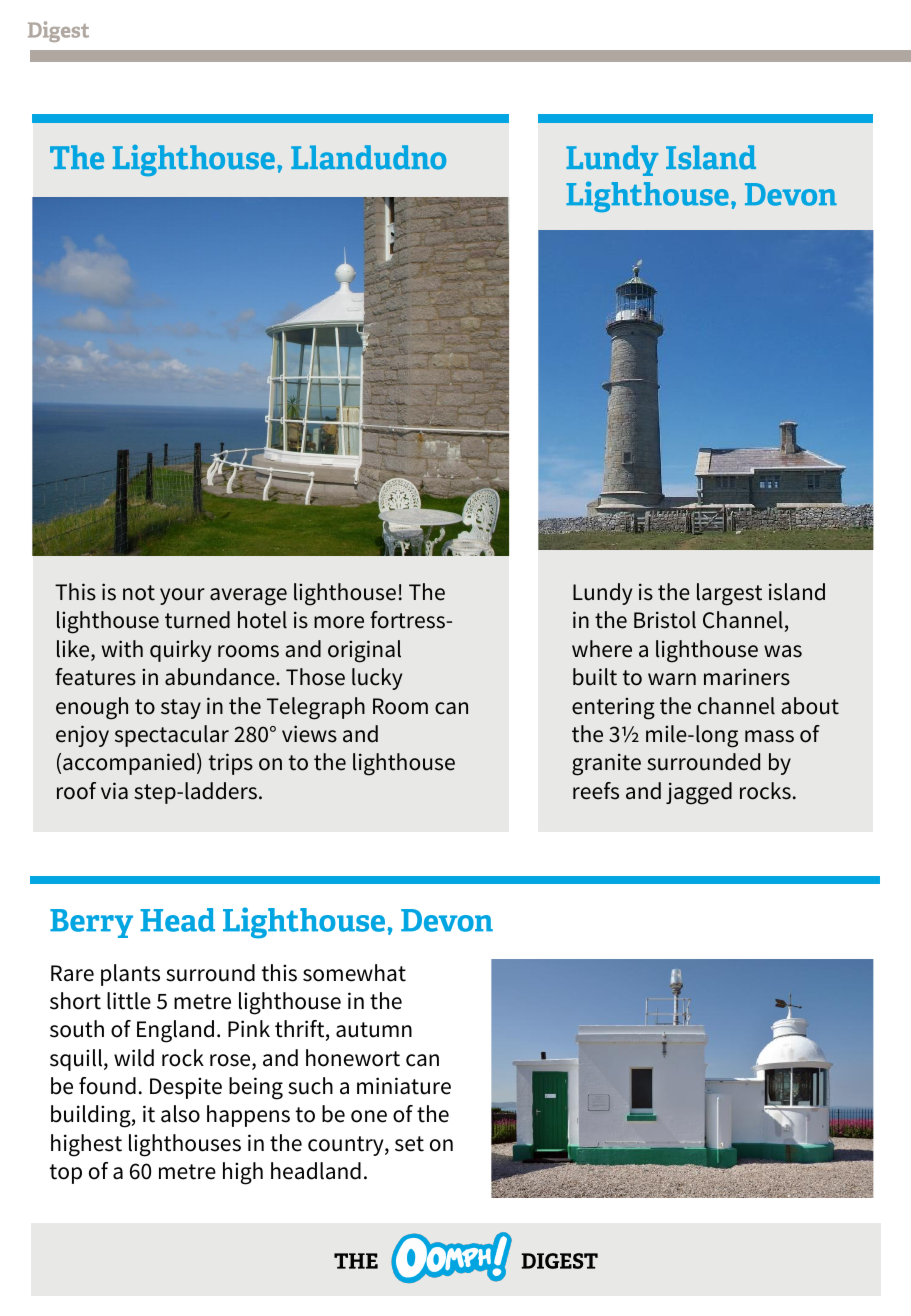 The height and width of the screenshot is (1316, 911). I want to click on top, so click(66, 1174).
